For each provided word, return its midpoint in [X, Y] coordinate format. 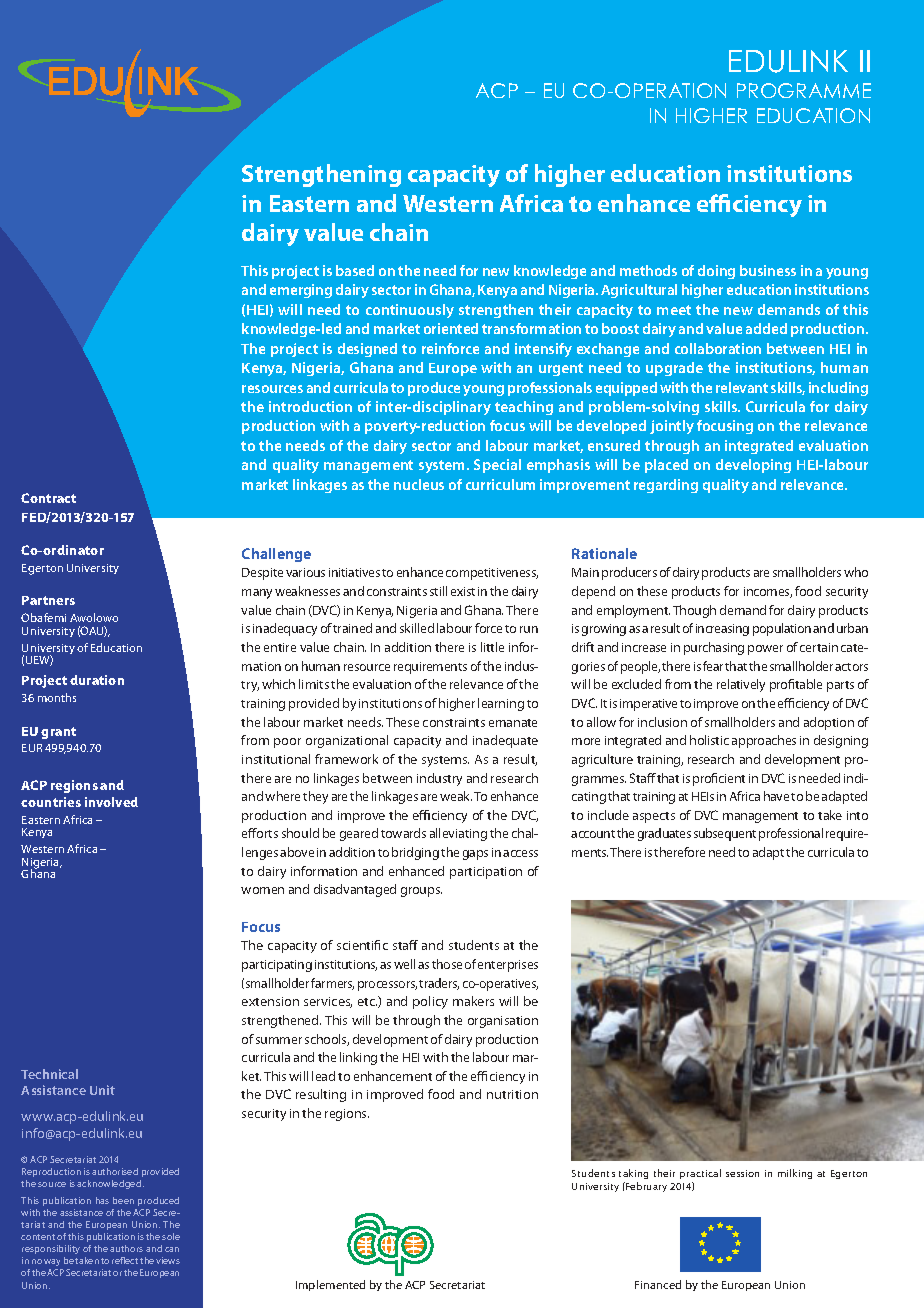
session [742, 1173]
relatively [741, 685]
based [355, 270]
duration [97, 680]
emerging [301, 291]
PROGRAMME [804, 90]
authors [126, 1248]
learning [501, 704]
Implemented [330, 1285]
